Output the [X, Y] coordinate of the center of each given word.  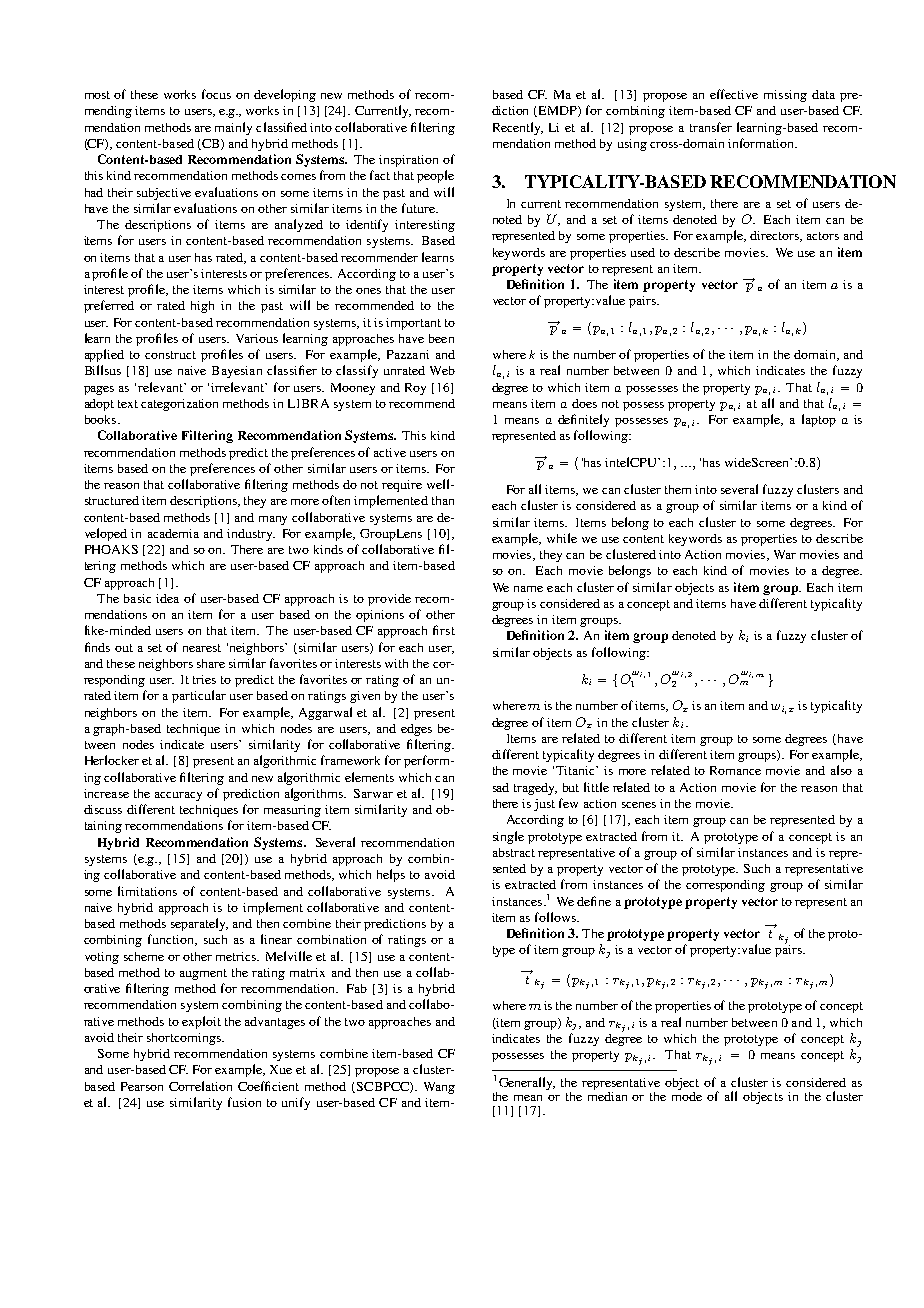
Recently [518, 128]
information [762, 143]
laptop [819, 420]
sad [501, 787]
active [390, 452]
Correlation [200, 1086]
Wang [439, 1088]
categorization [179, 405]
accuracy [178, 796]
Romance [735, 770]
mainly [233, 128]
